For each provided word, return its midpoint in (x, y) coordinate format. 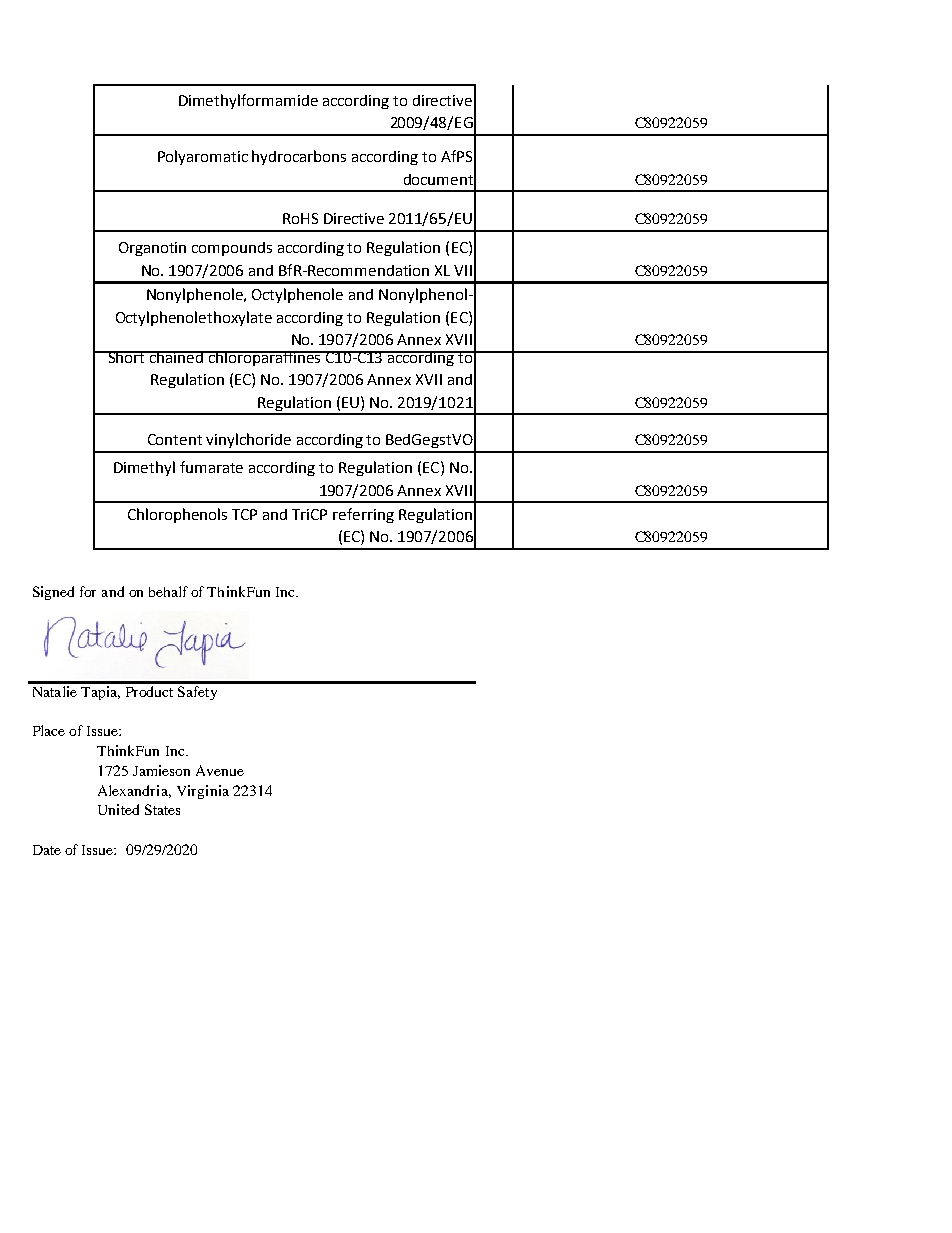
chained (176, 357)
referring (363, 515)
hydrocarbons (299, 157)
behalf (168, 591)
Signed (53, 593)
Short (126, 357)
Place (49, 730)
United (118, 809)
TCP (244, 514)
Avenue (220, 770)
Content (175, 439)
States (162, 809)
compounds (232, 249)
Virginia (203, 792)
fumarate (211, 467)
